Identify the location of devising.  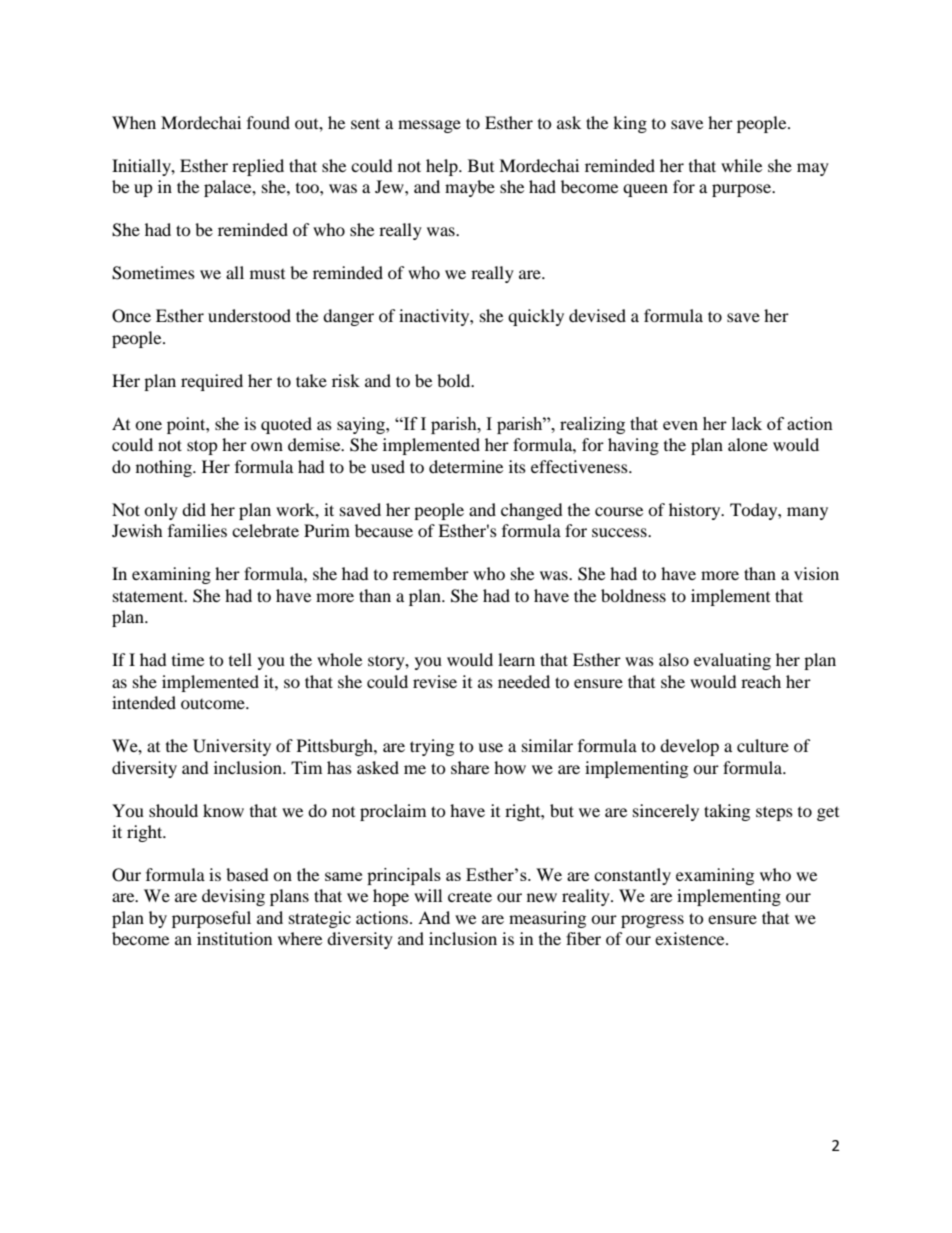
(233, 897).
